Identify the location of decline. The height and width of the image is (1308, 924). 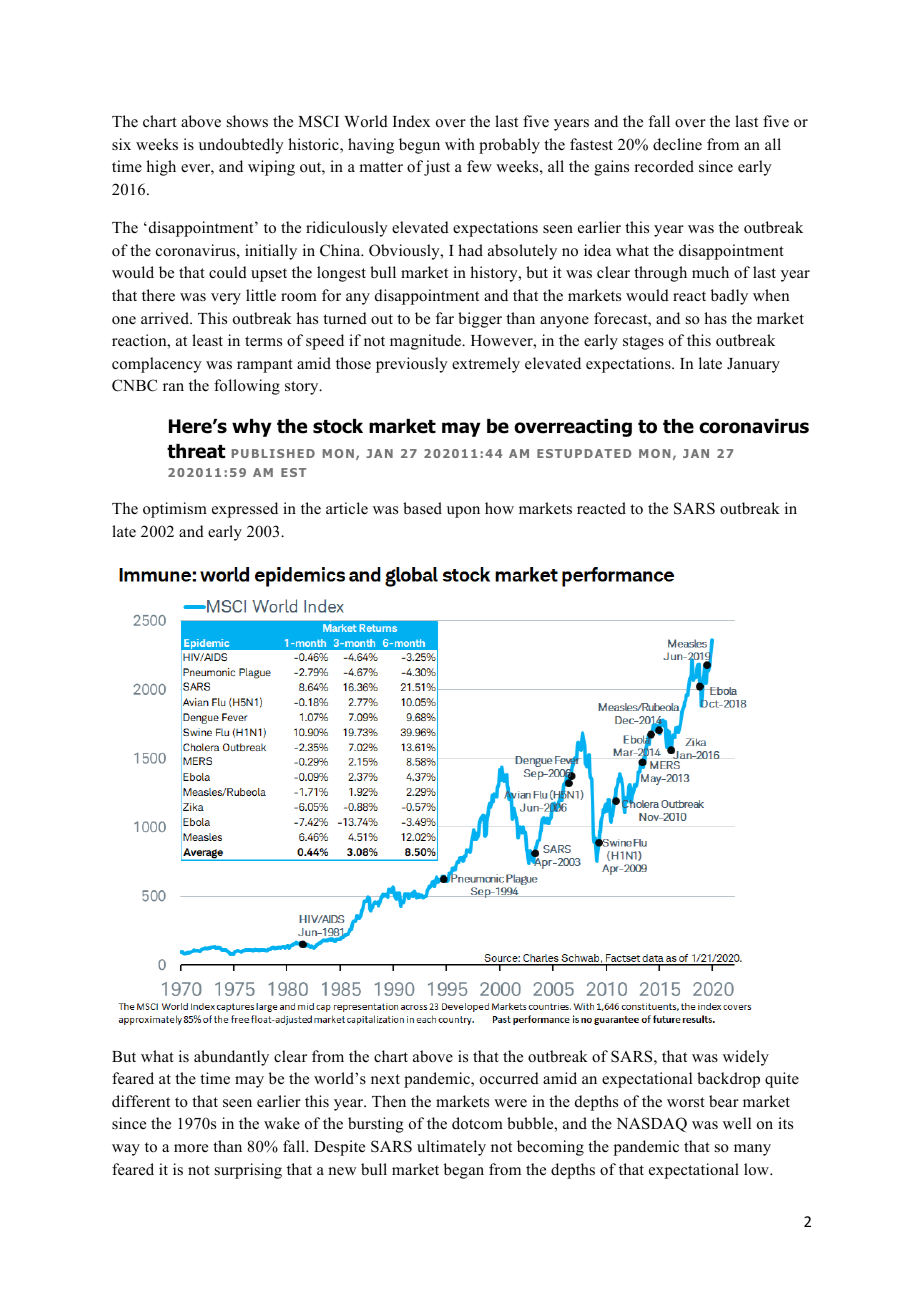
(677, 144).
